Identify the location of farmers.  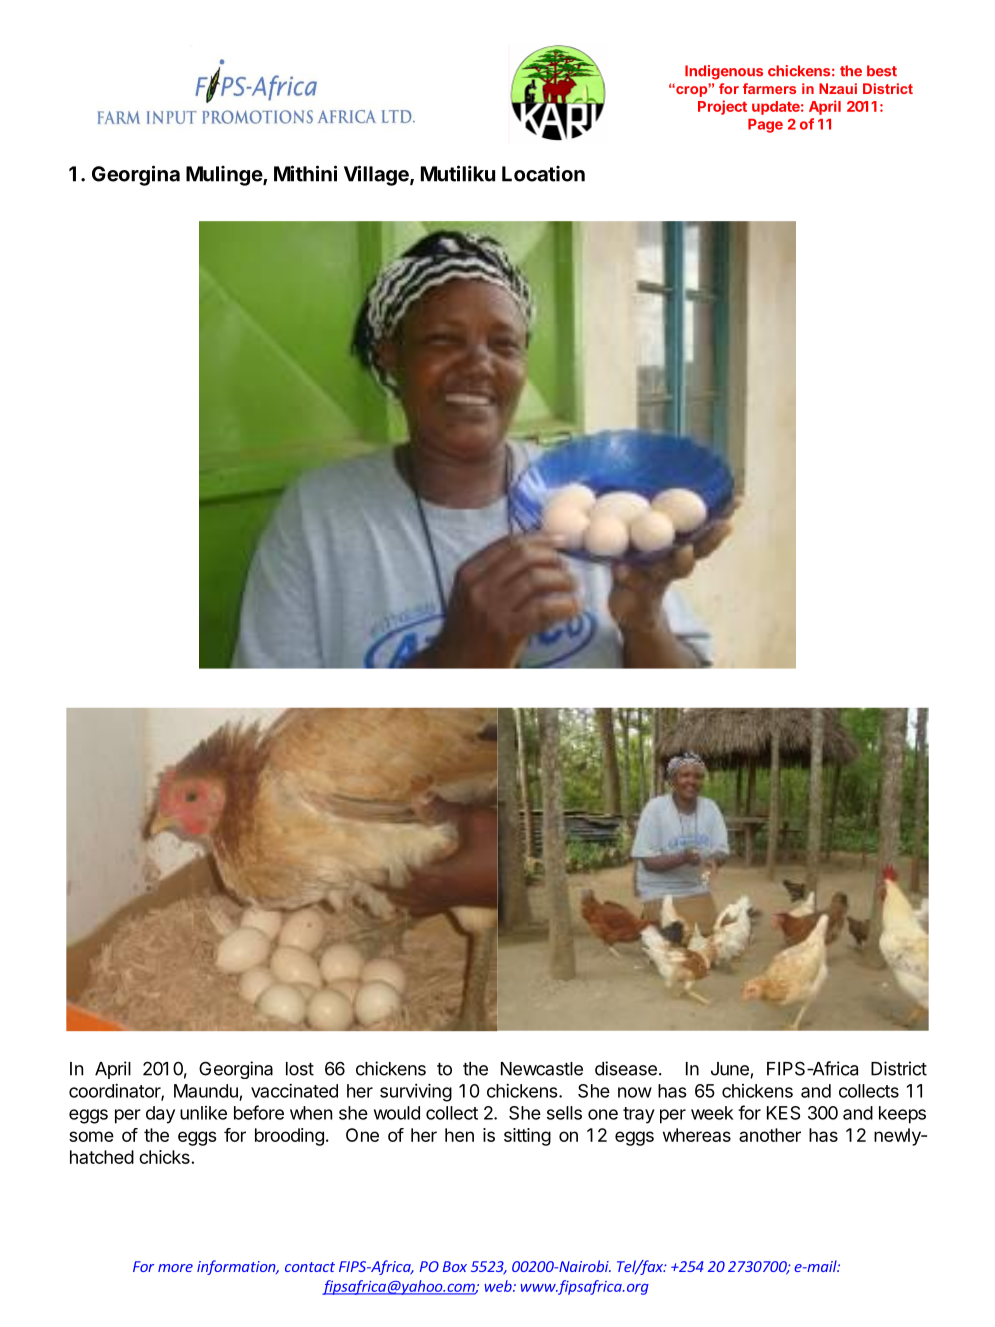
(769, 88).
